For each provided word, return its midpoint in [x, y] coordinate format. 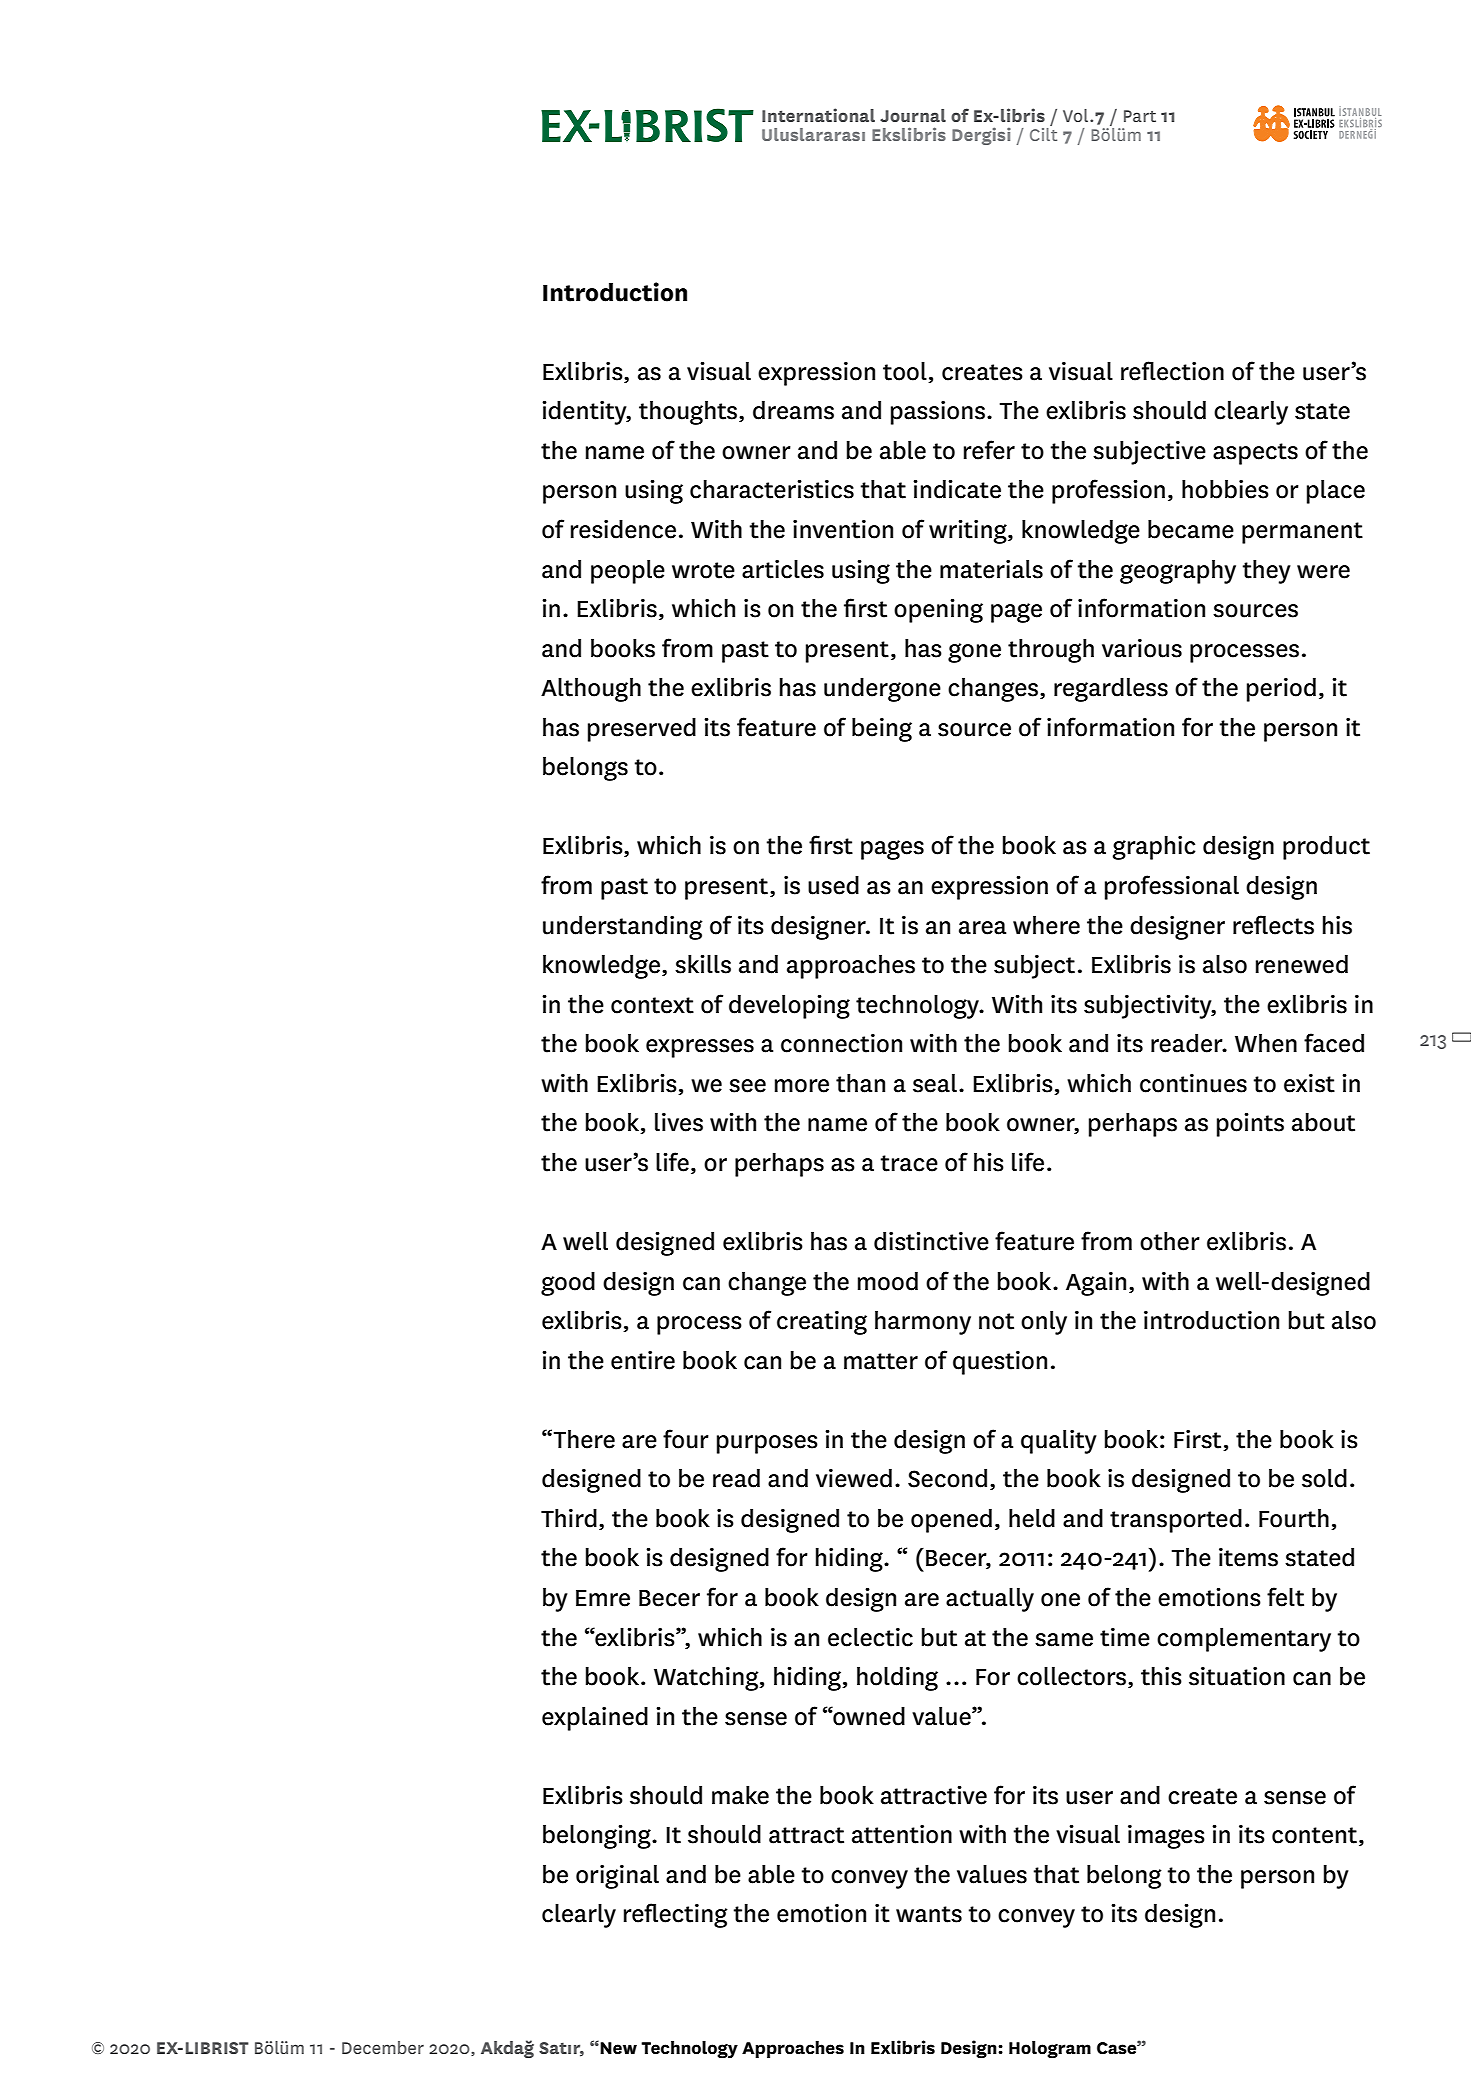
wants [929, 1914]
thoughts [689, 413]
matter [881, 1361]
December [383, 2047]
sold [1324, 1478]
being [882, 730]
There [584, 1439]
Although [591, 690]
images [1166, 1837]
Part [1140, 116]
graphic [1154, 848]
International [818, 115]
